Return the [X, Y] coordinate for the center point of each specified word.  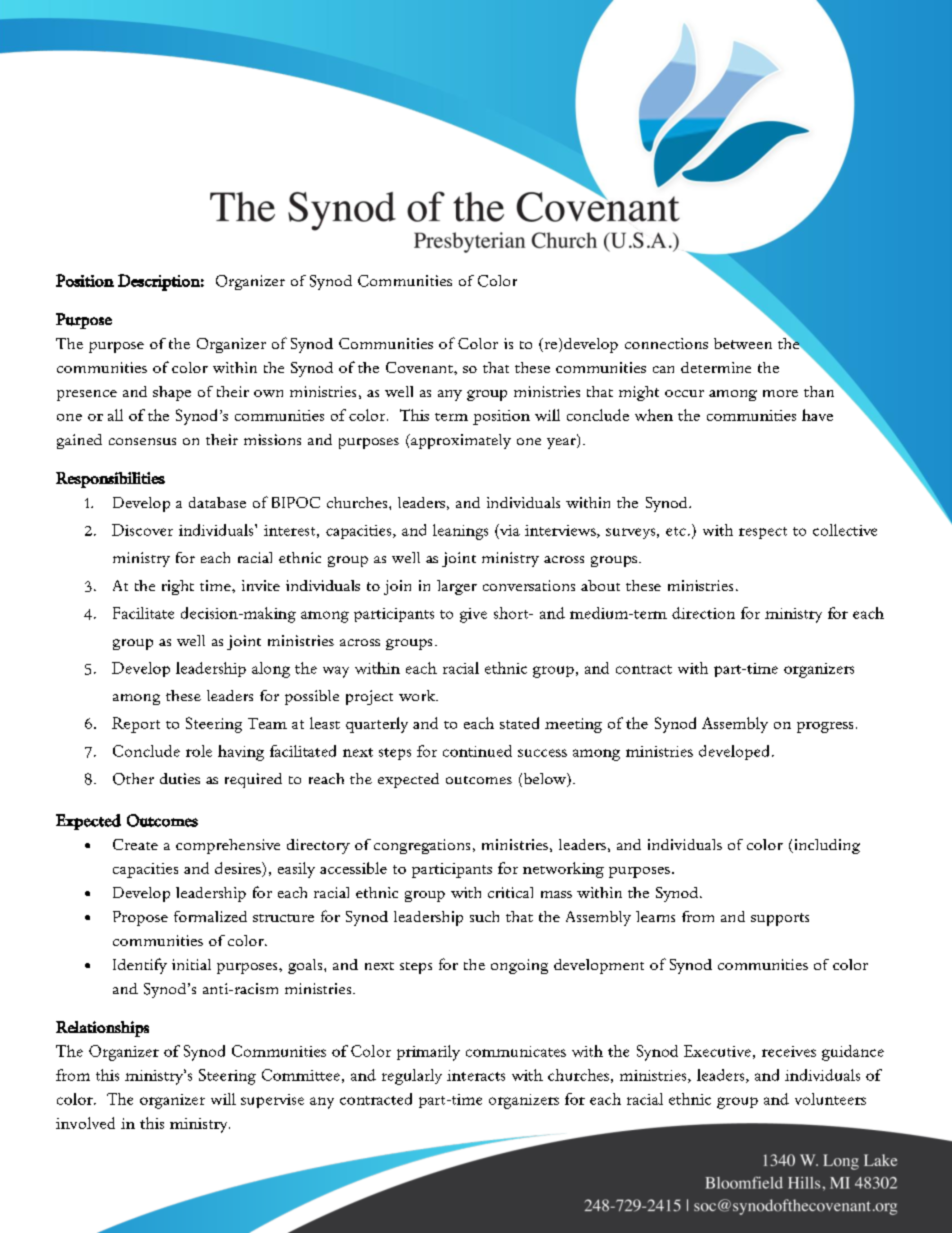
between [743, 343]
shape [172, 393]
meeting [573, 725]
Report [136, 725]
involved [85, 1123]
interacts [476, 1075]
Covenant [420, 367]
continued [477, 751]
